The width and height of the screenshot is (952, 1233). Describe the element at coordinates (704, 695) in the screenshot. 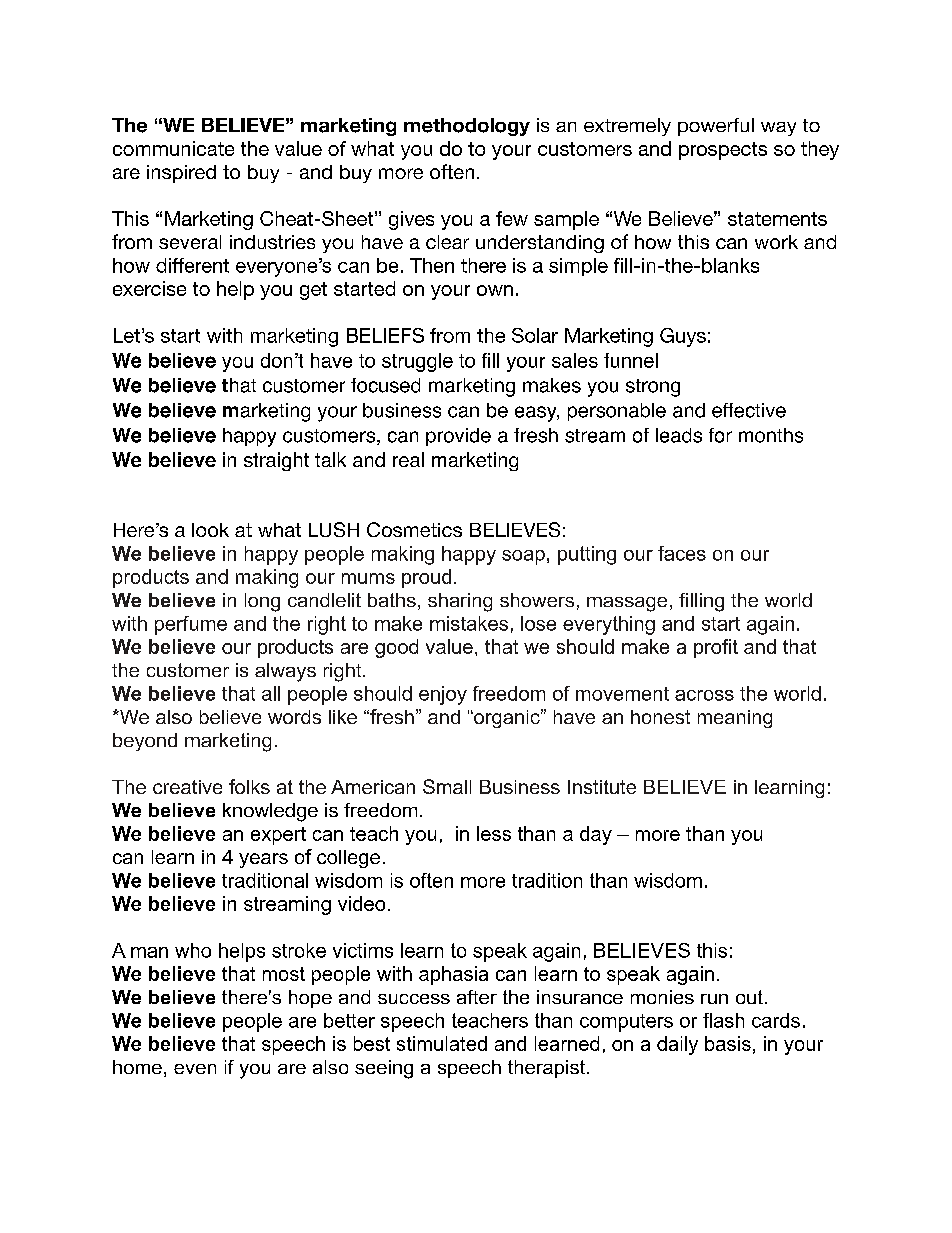

I see `across` at that location.
